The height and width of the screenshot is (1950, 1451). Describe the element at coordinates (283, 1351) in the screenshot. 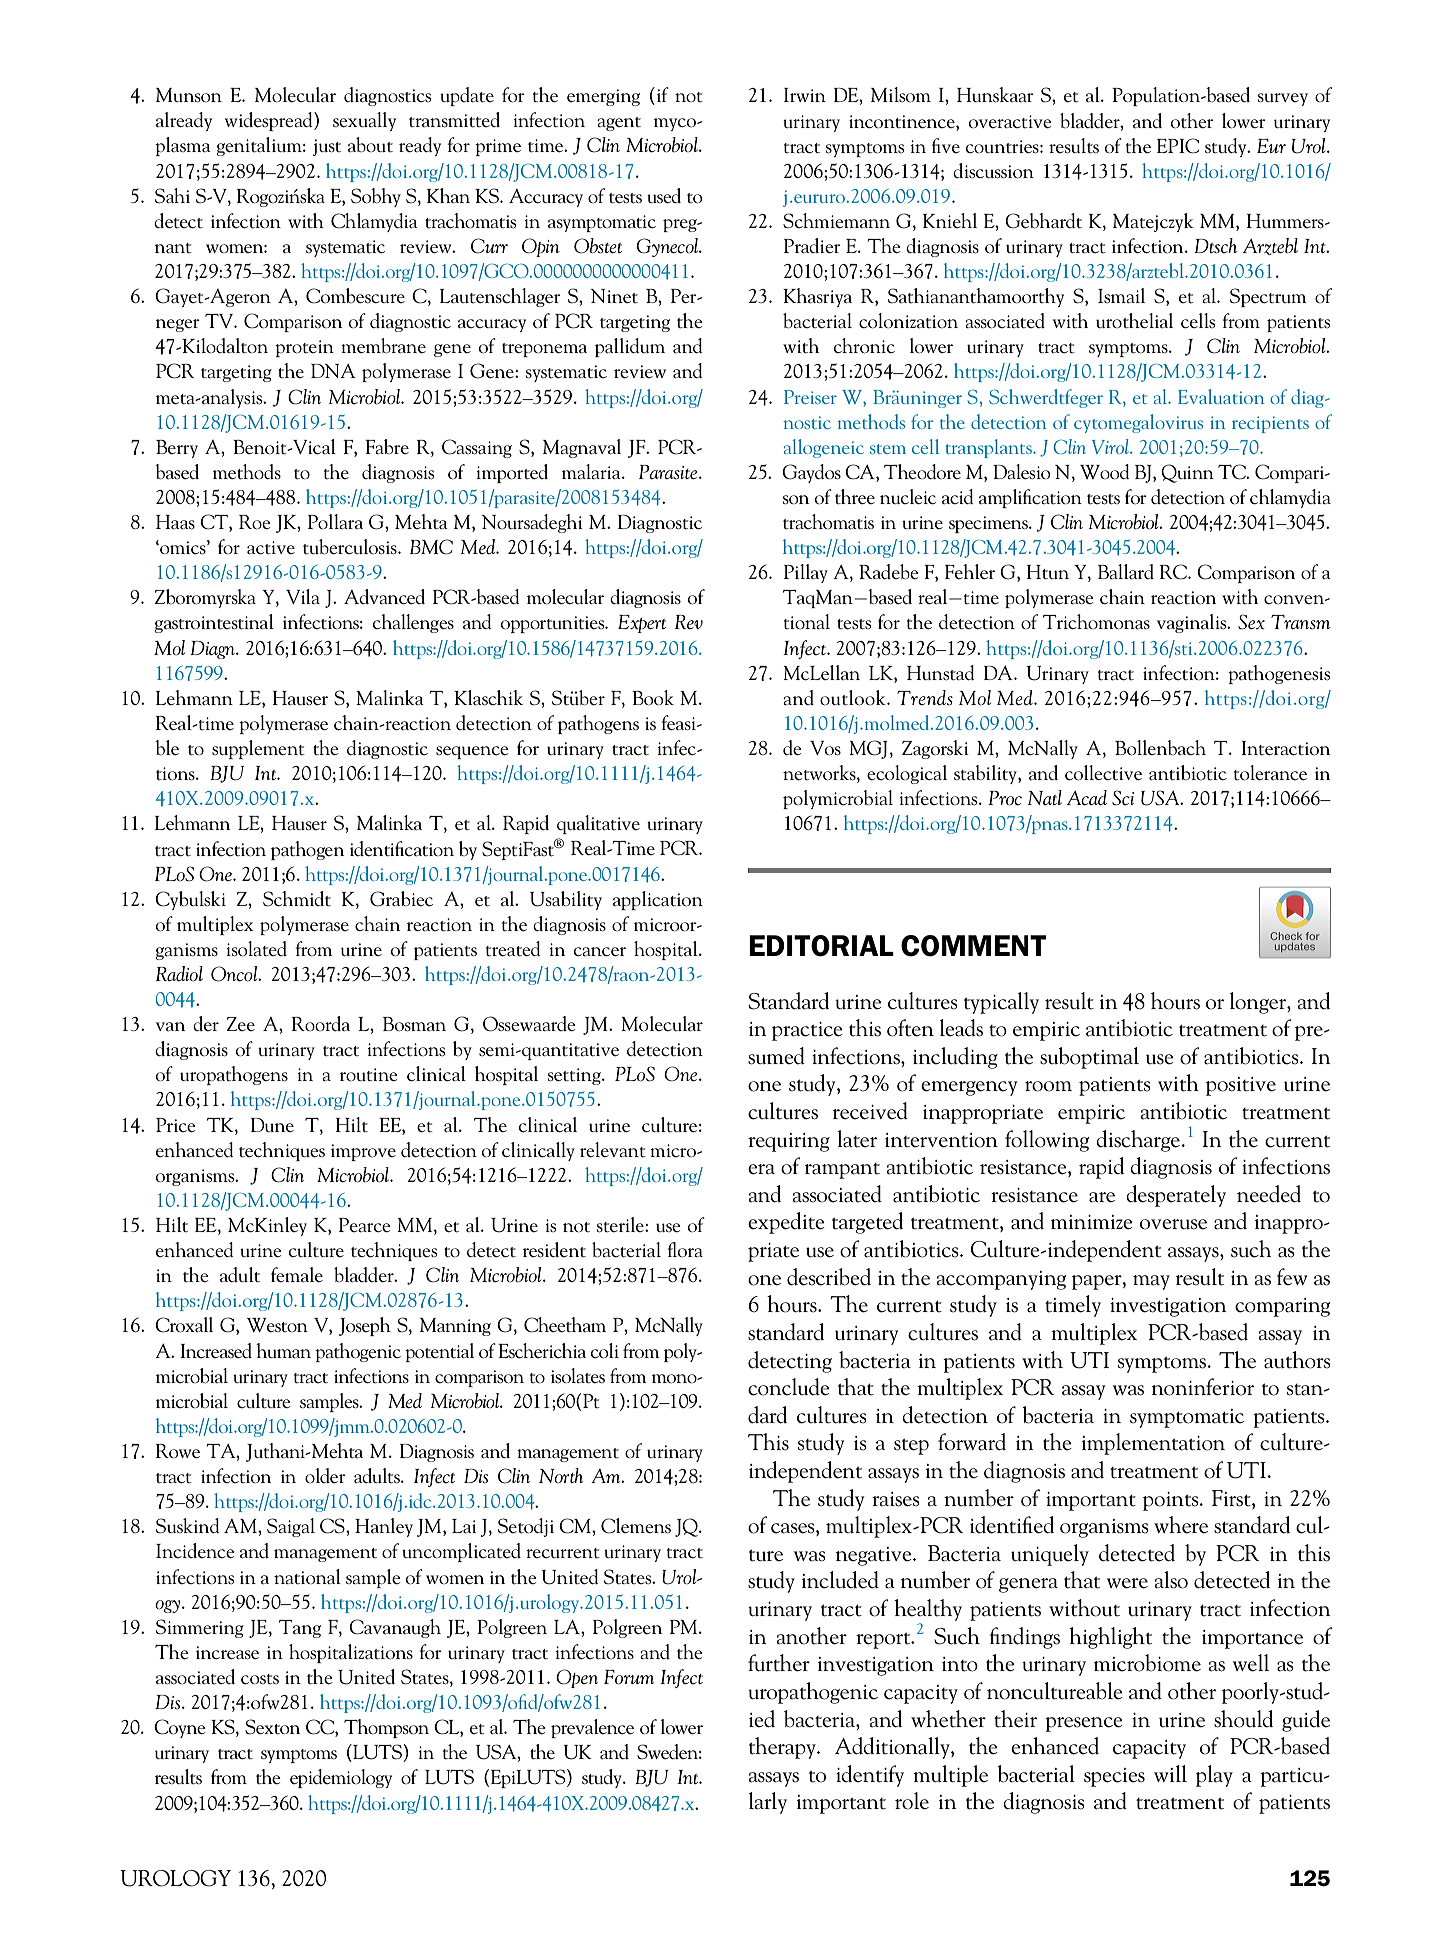

I see `human` at that location.
